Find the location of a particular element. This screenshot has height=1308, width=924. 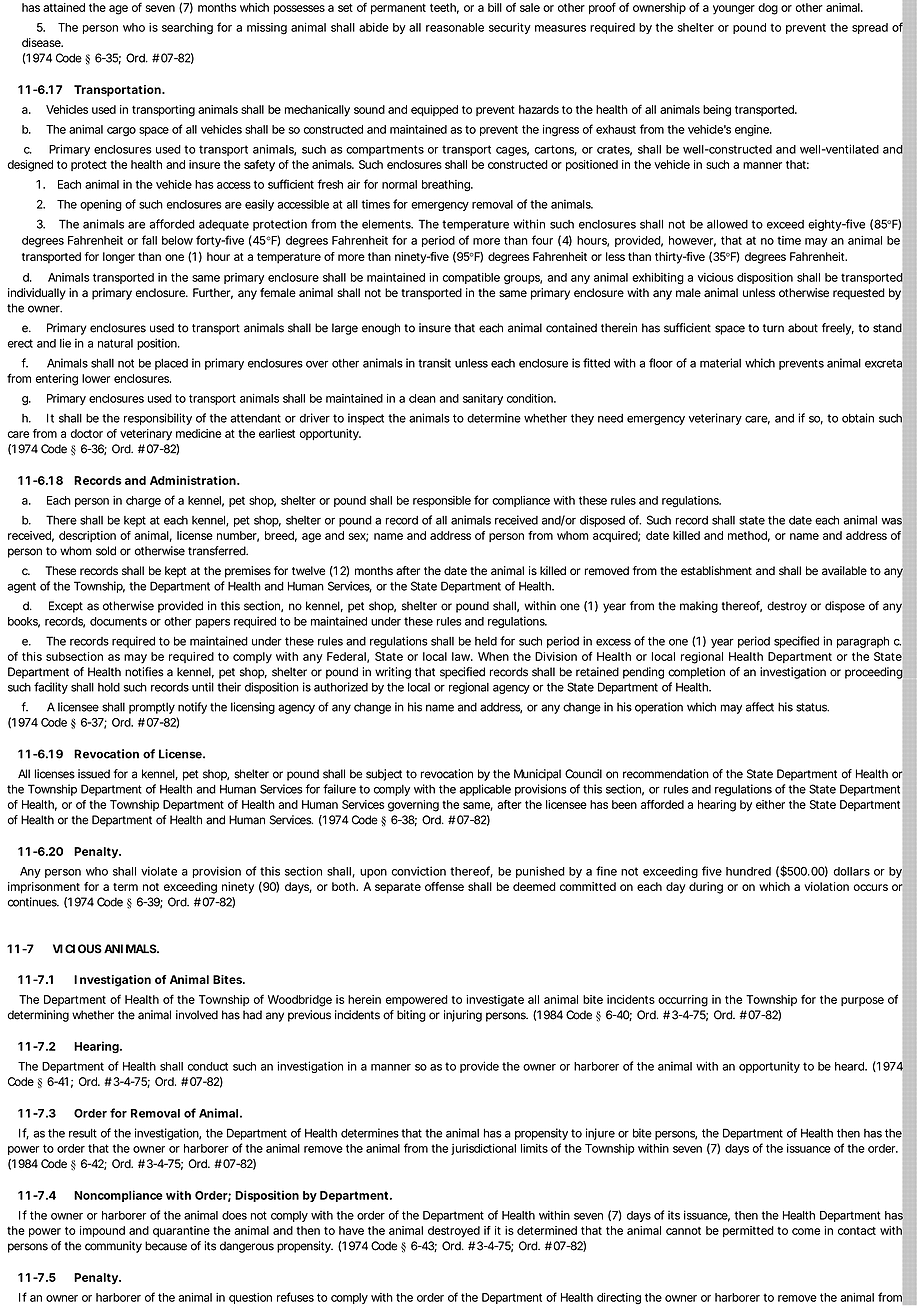

obtain is located at coordinates (858, 418).
